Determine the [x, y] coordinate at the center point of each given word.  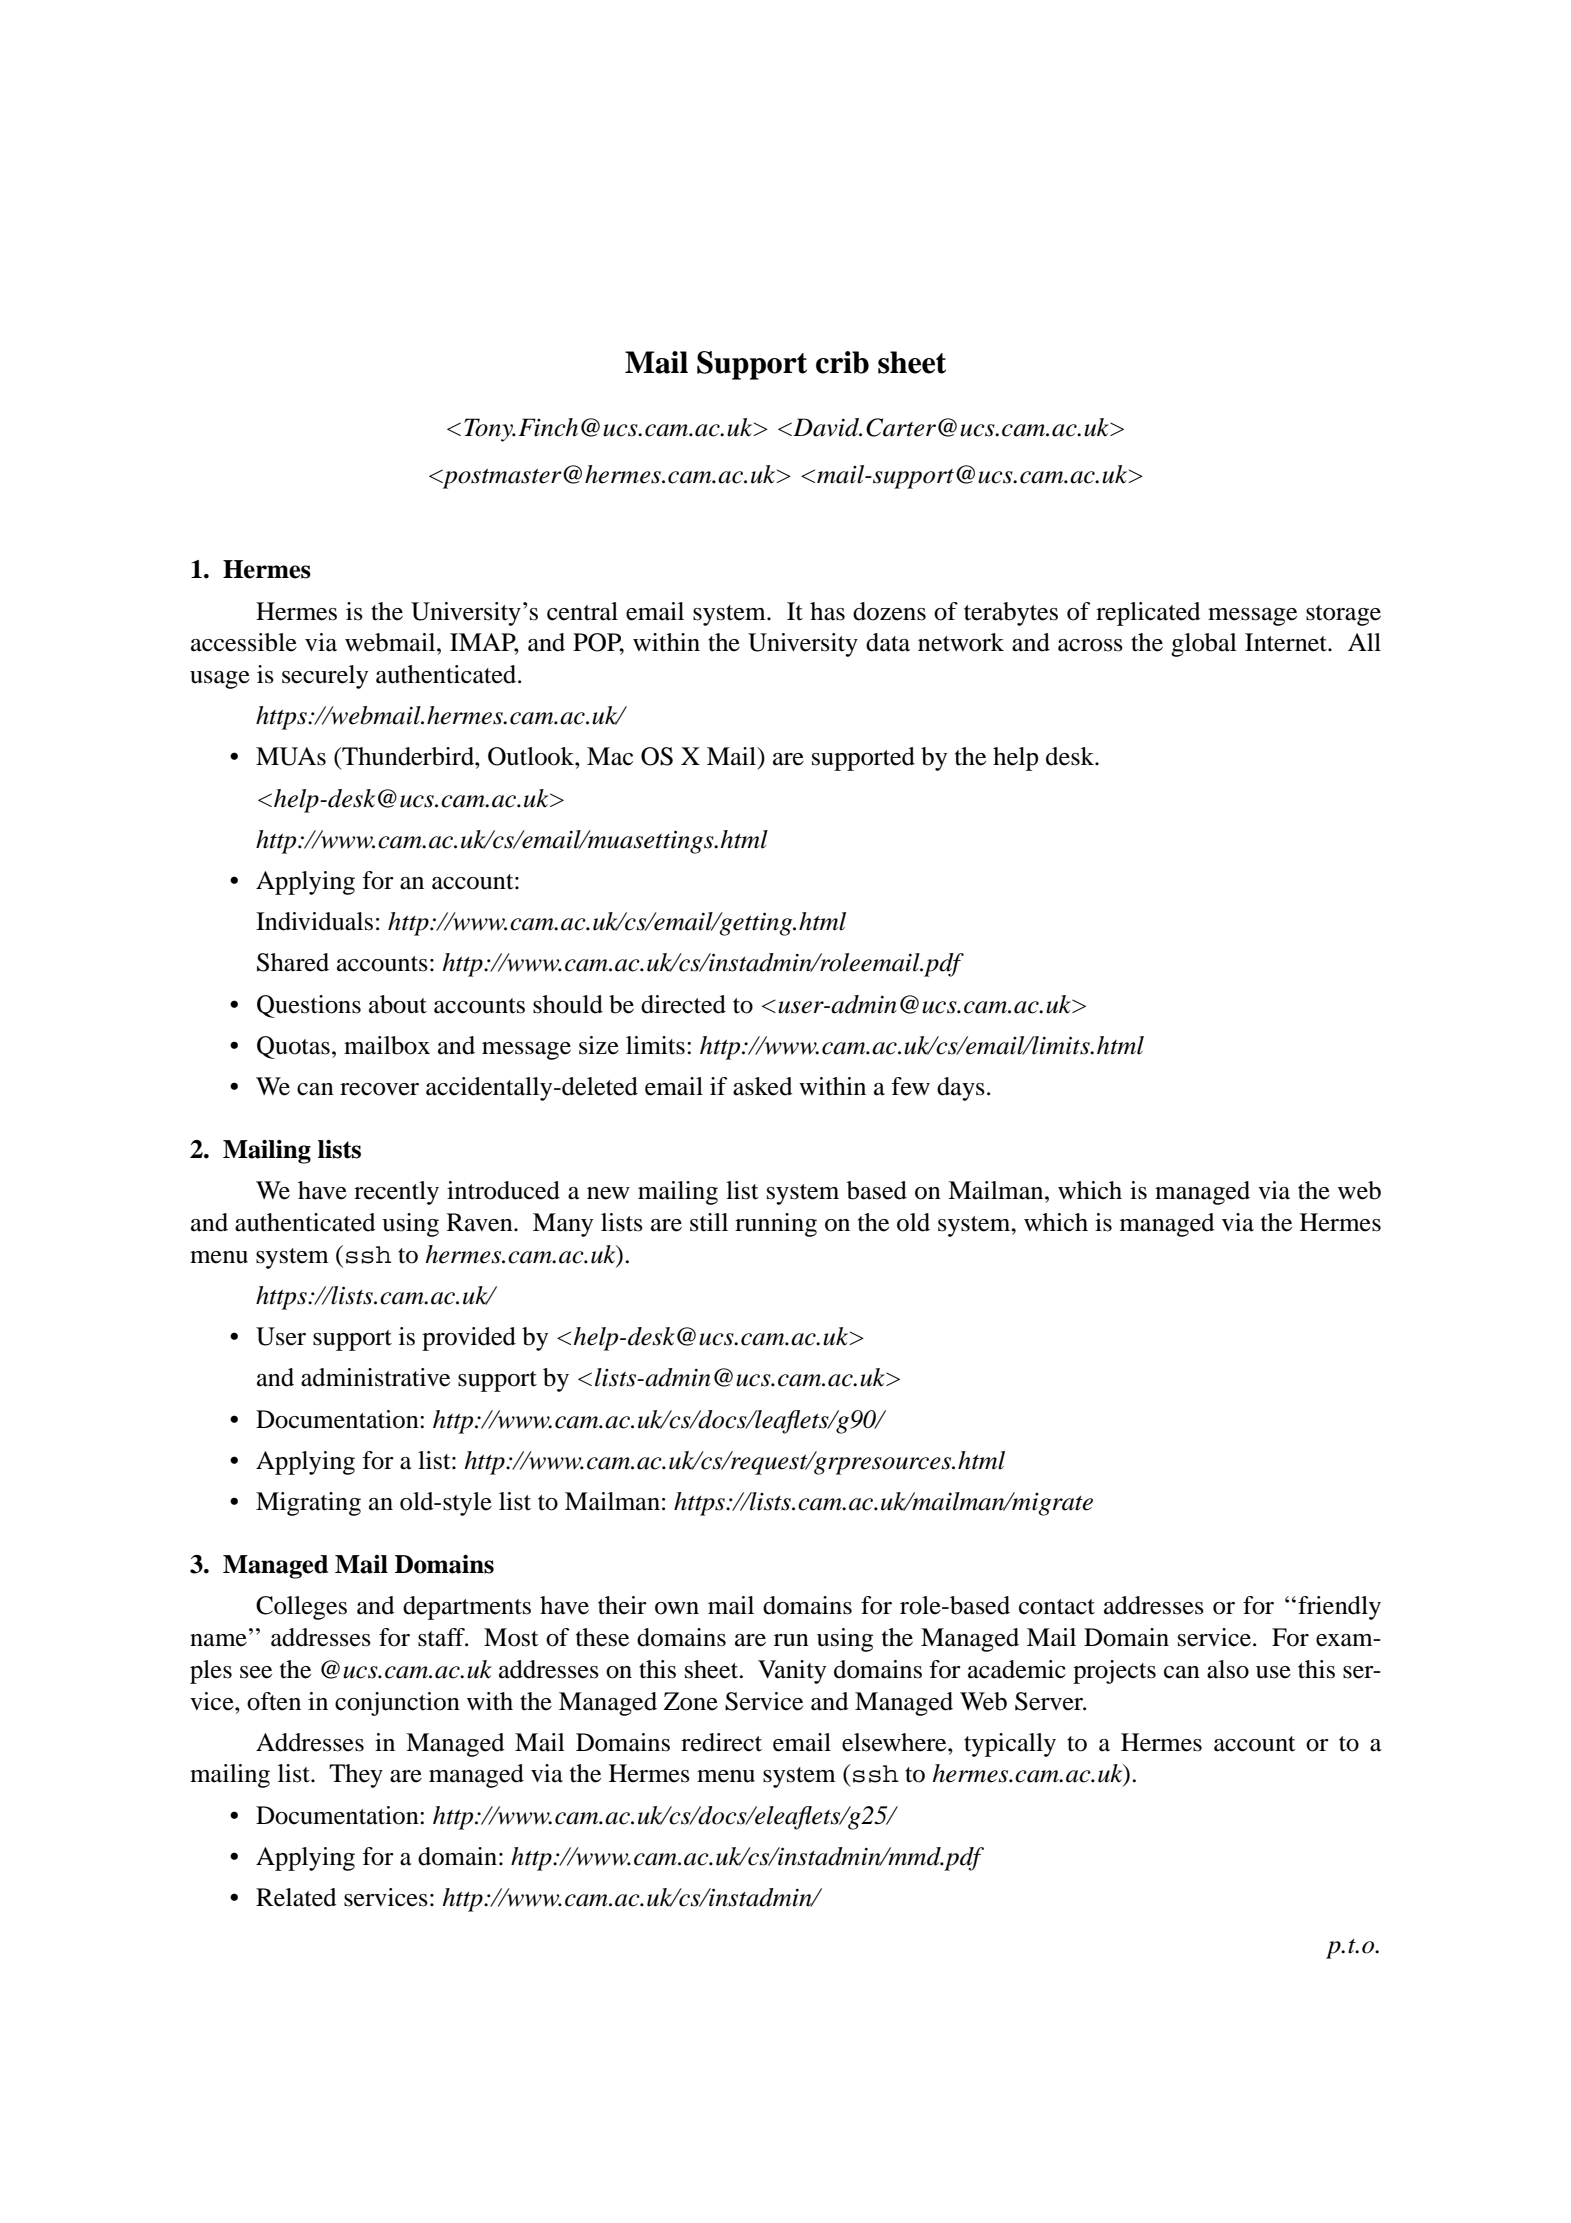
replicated [1148, 614]
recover [379, 1089]
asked [762, 1086]
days [961, 1089]
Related [296, 1897]
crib [842, 362]
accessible [244, 642]
